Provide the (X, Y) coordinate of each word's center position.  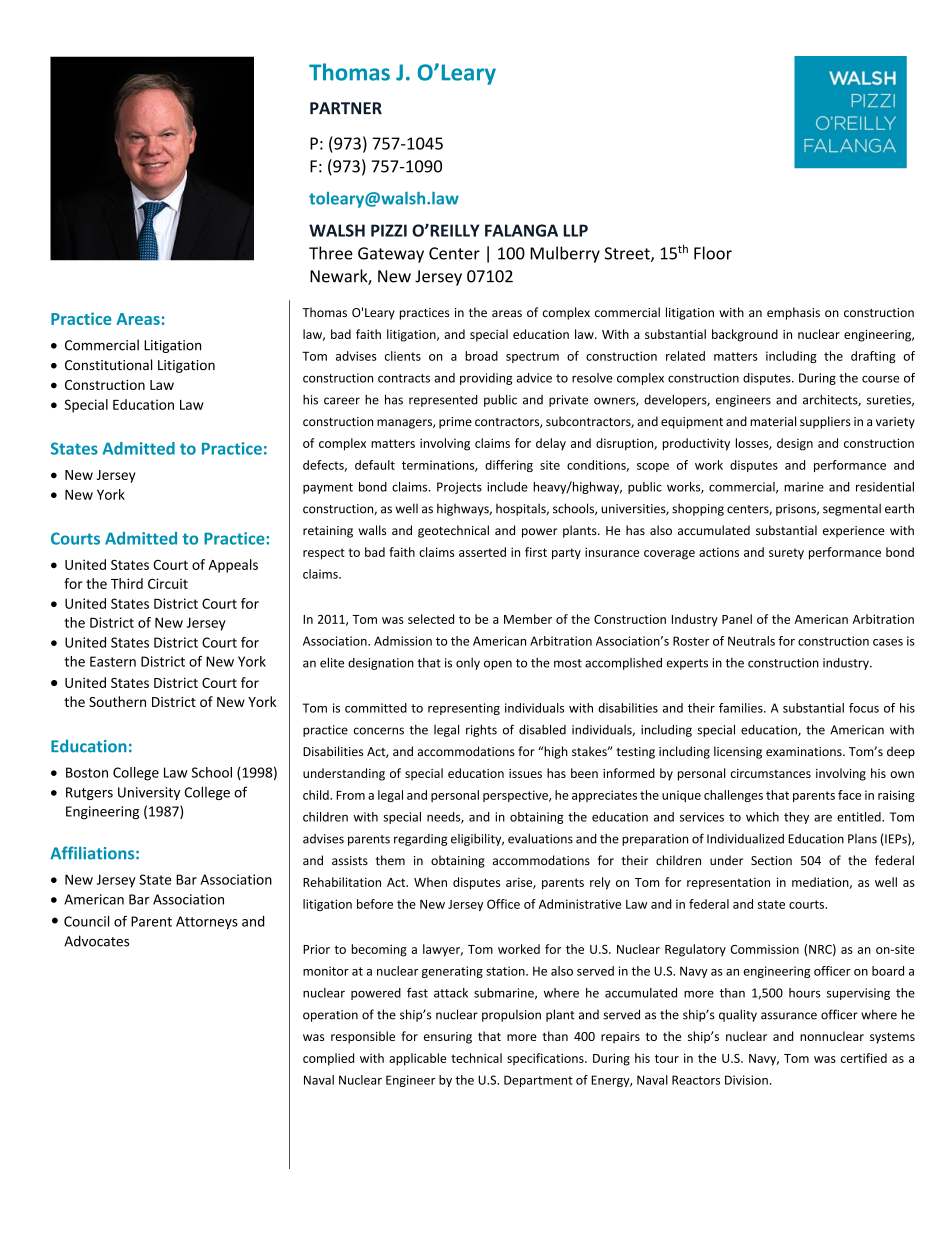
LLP (576, 230)
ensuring (448, 1038)
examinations (805, 751)
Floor (713, 253)
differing (509, 466)
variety (895, 423)
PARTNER (346, 108)
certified (864, 1058)
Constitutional (108, 365)
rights (481, 730)
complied (328, 1059)
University (149, 793)
